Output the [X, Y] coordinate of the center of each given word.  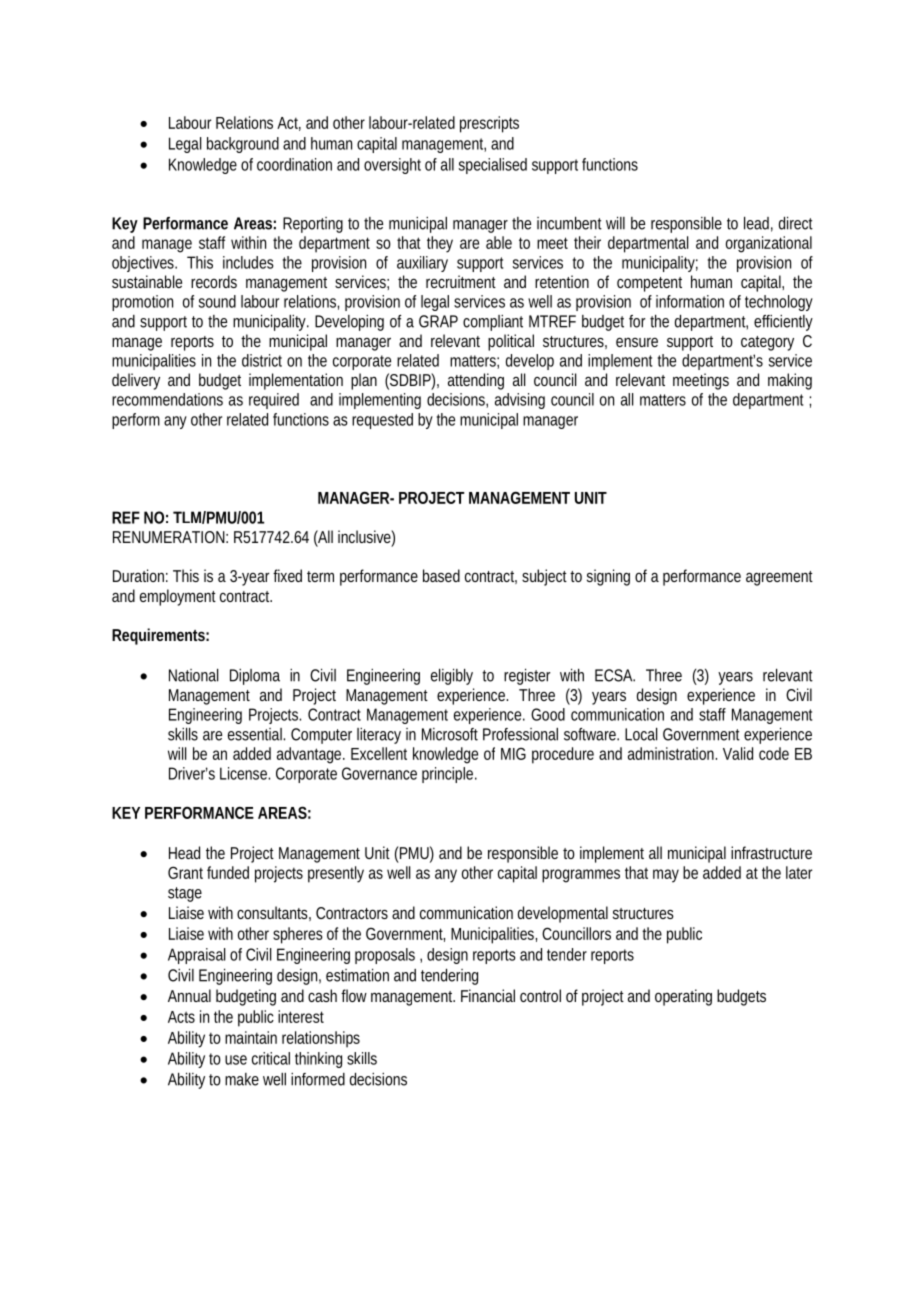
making [790, 381]
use [236, 1060]
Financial [488, 995]
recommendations [167, 399]
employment [178, 597]
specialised [493, 166]
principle [449, 775]
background [243, 145]
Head [184, 852]
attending [476, 381]
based [441, 575]
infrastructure [771, 852]
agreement [779, 578]
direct [796, 223]
